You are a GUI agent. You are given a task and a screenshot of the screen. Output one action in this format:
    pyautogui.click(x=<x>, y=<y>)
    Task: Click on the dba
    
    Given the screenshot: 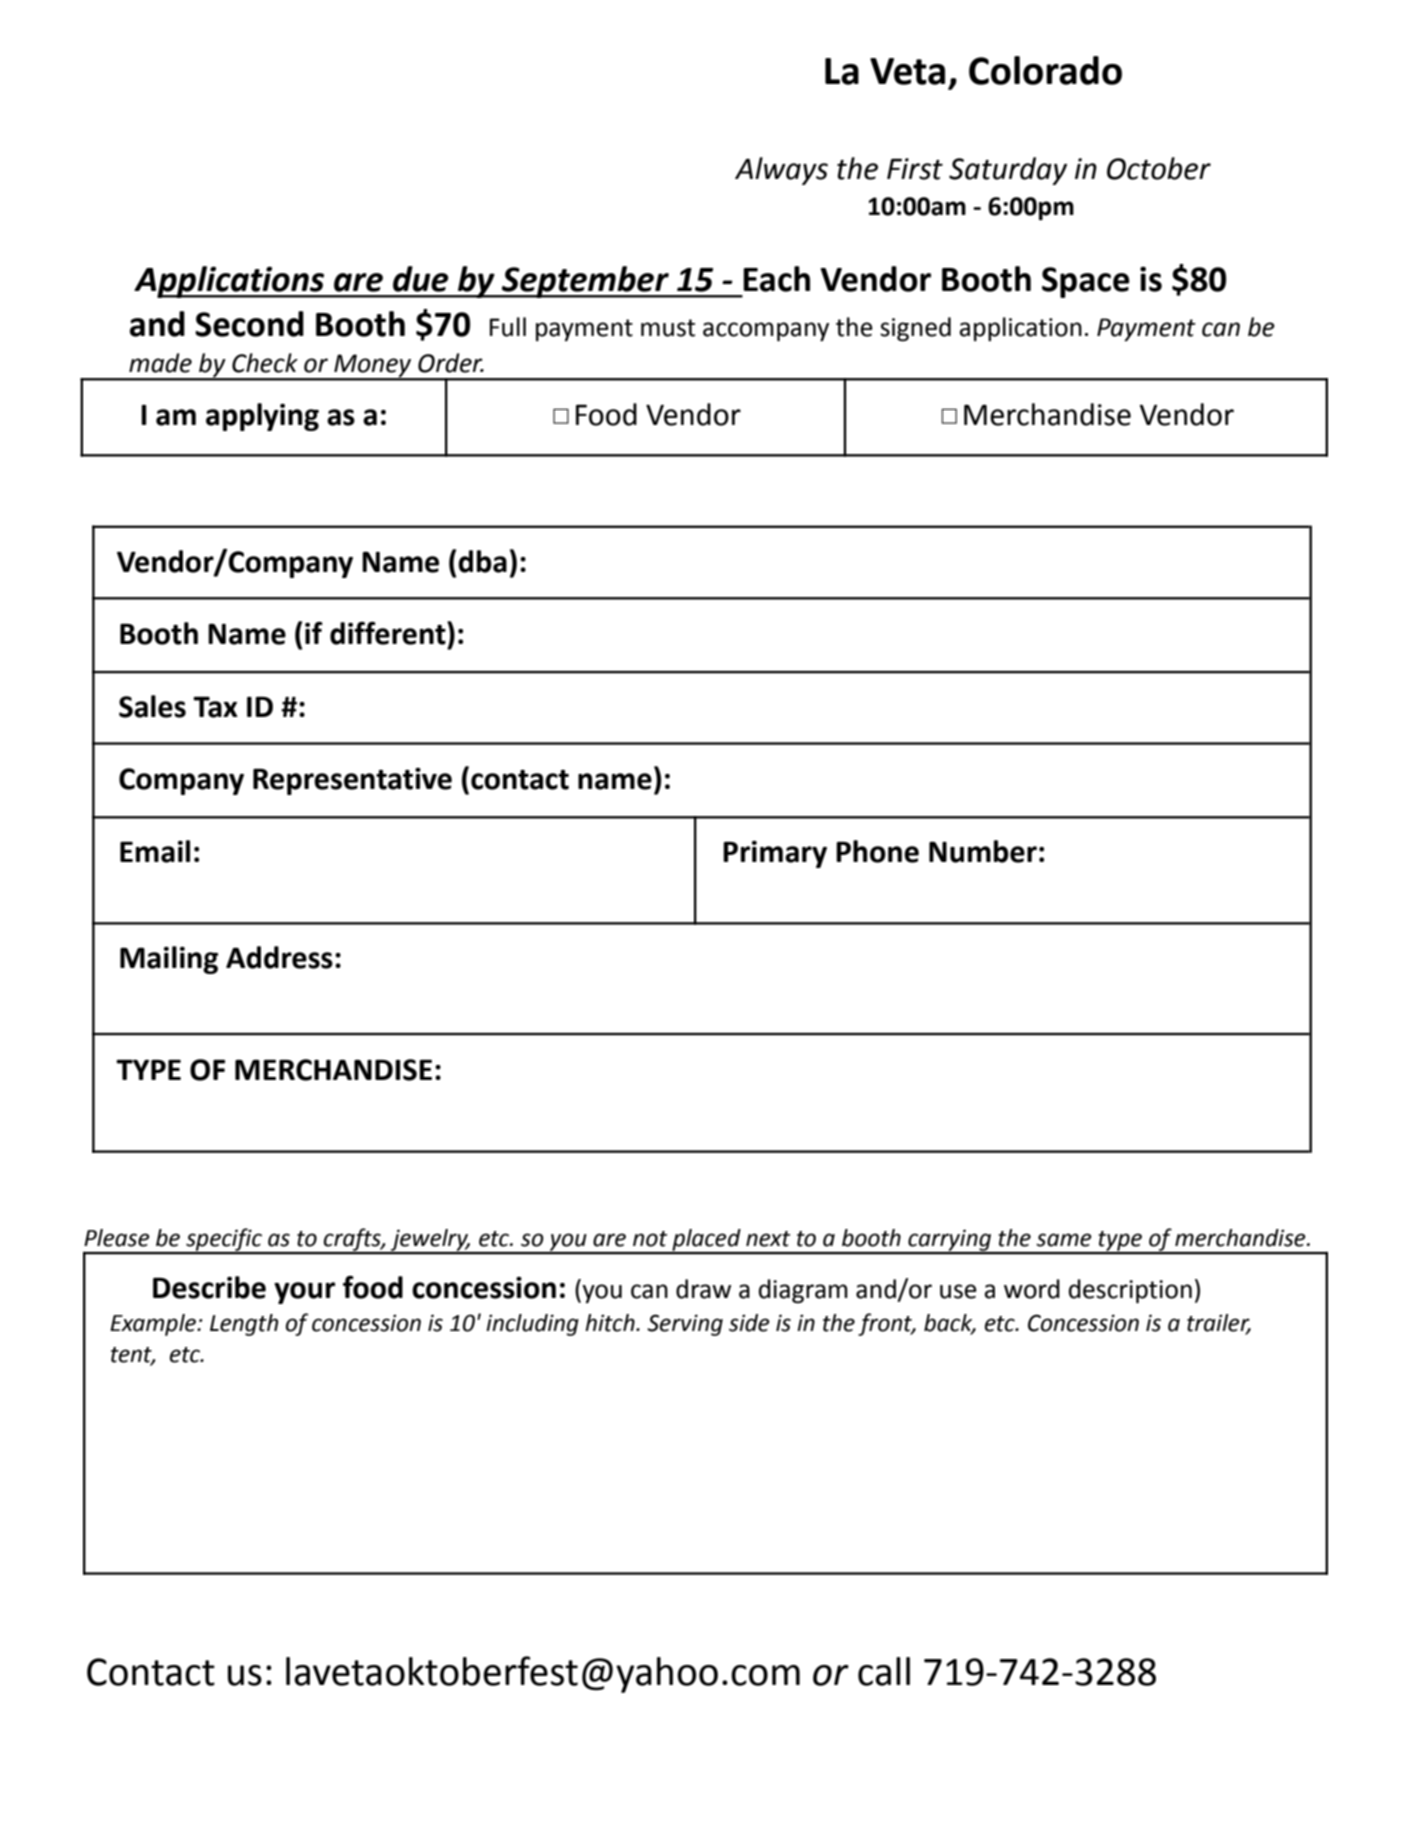 What is the action you would take?
    pyautogui.click(x=482, y=561)
